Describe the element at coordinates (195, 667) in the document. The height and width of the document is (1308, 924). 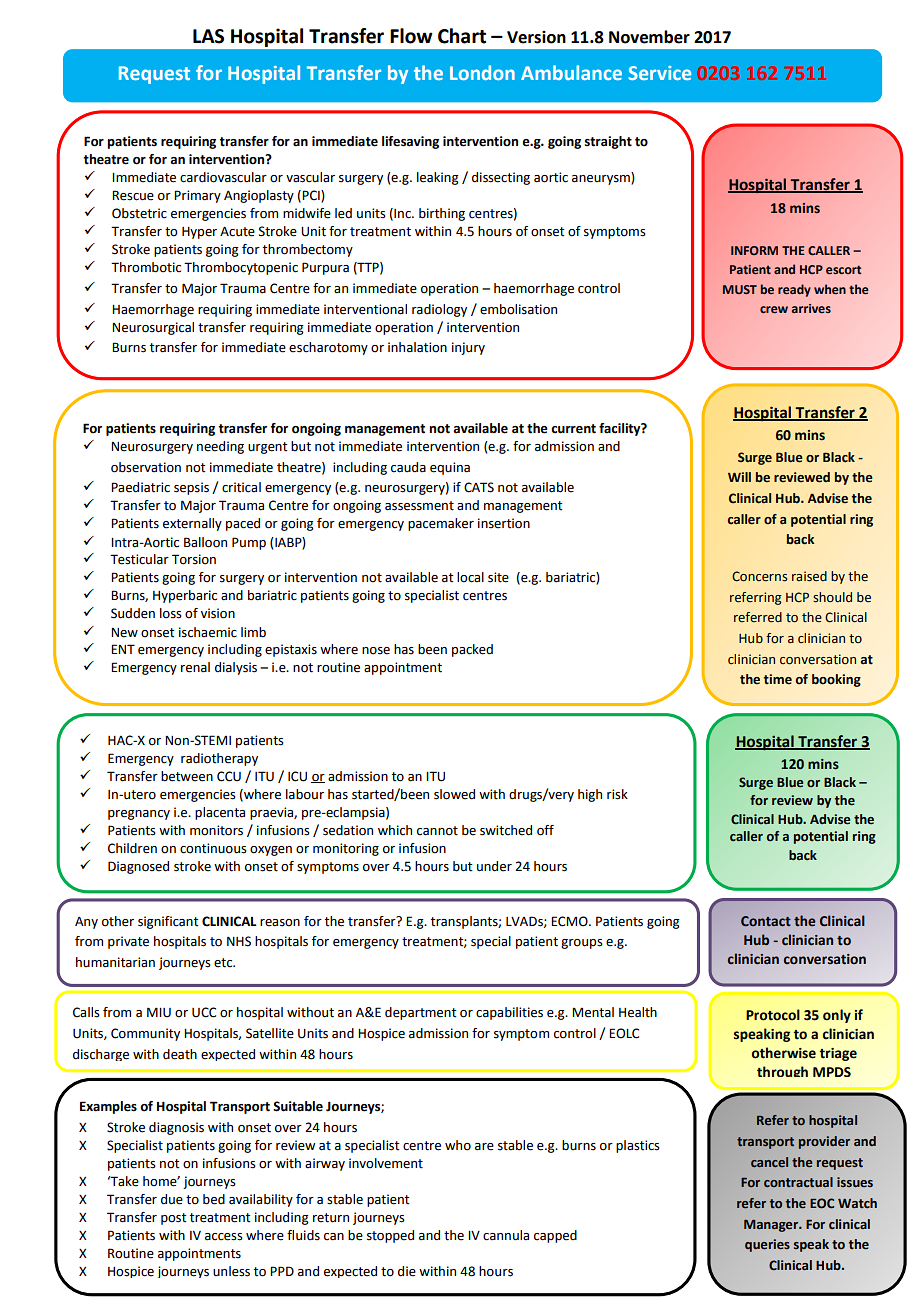
I see `renal` at that location.
